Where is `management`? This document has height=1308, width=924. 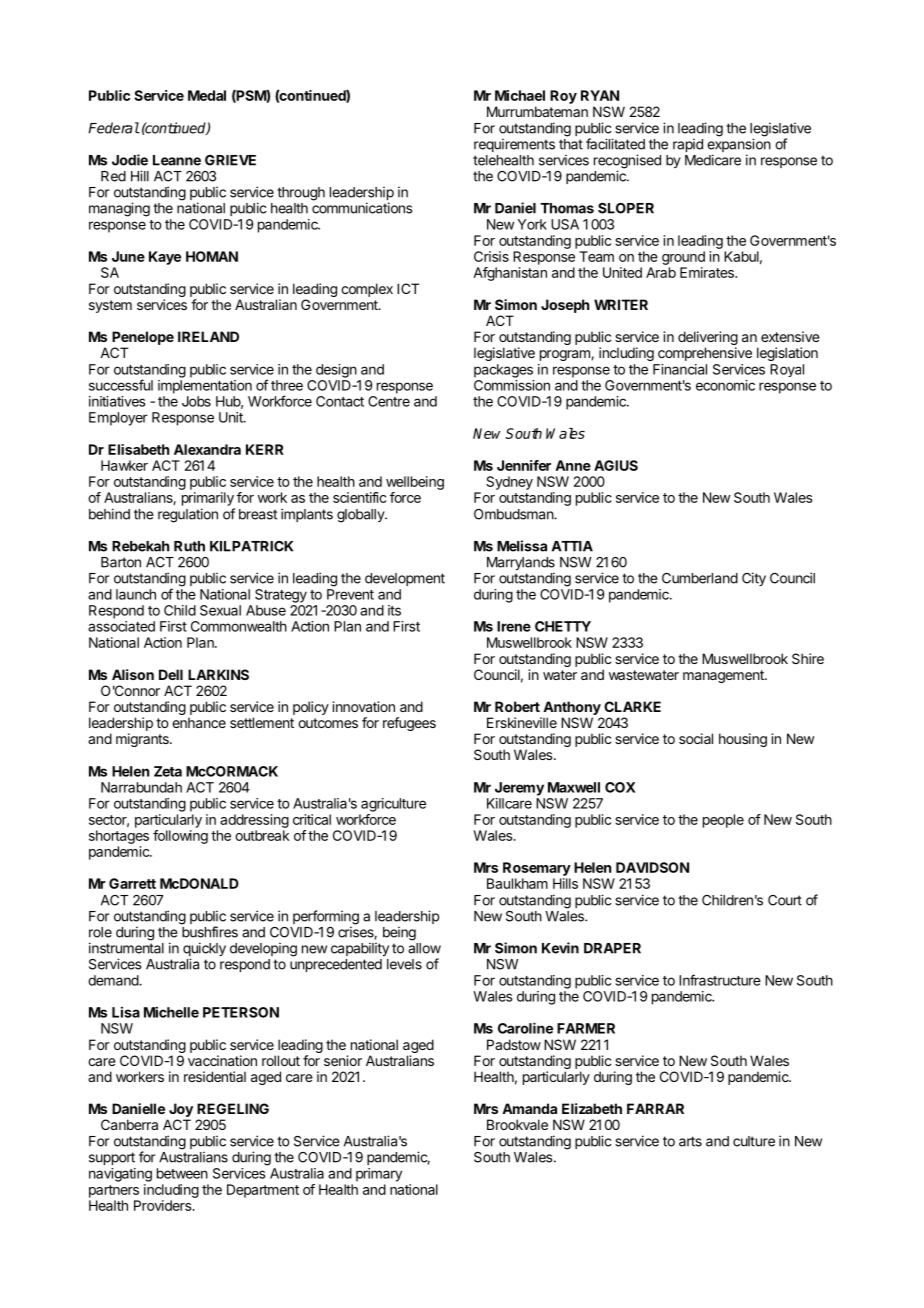 management is located at coordinates (724, 676).
